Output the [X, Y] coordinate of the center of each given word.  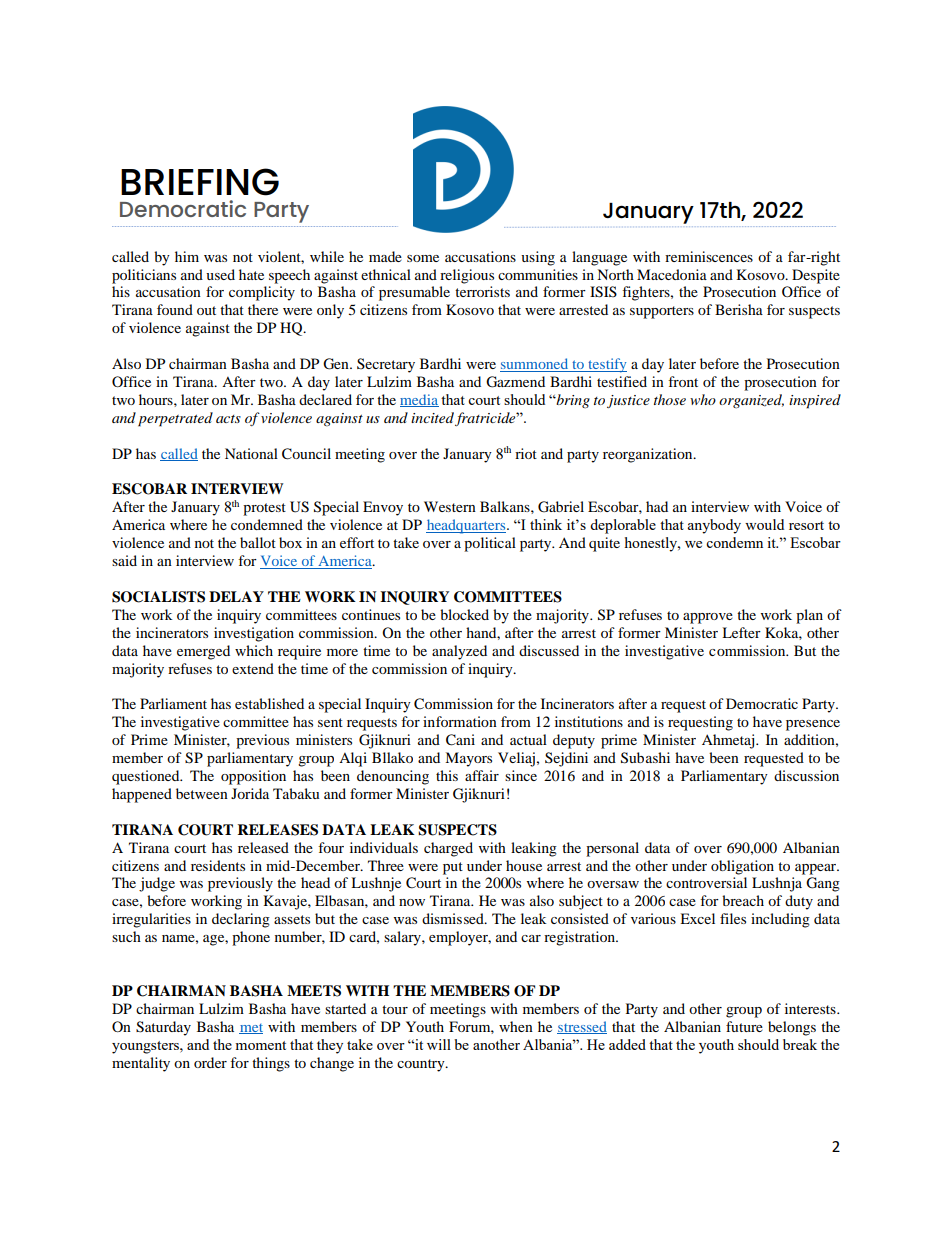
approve [708, 618]
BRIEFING [200, 182]
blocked [464, 614]
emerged [203, 652]
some [423, 258]
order [210, 1062]
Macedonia [672, 274]
